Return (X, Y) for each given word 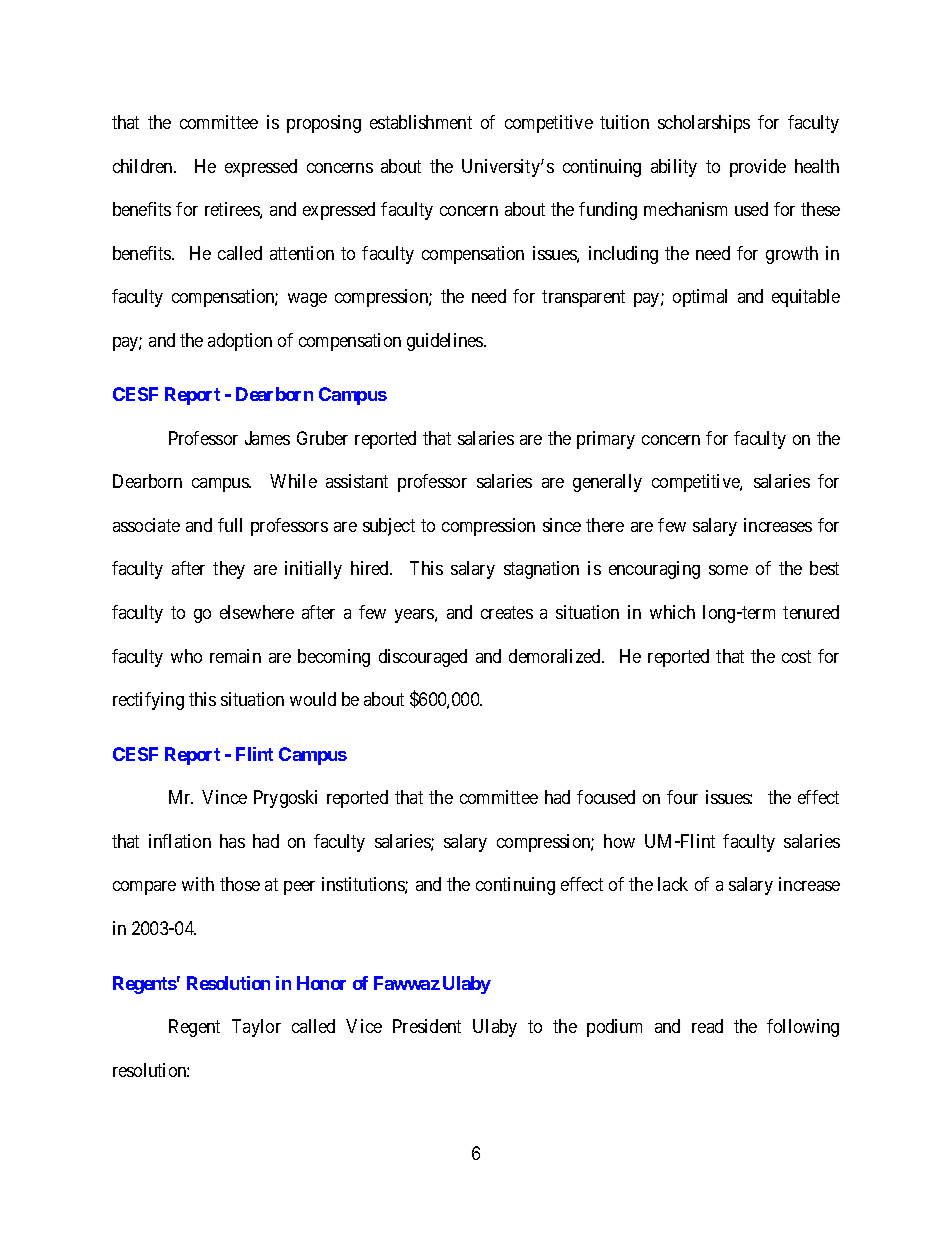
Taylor (256, 1028)
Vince (224, 797)
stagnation (541, 570)
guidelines (446, 342)
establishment (421, 122)
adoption (240, 342)
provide (758, 168)
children (144, 166)
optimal (700, 298)
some (728, 570)
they (229, 570)
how (619, 841)
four (682, 797)
